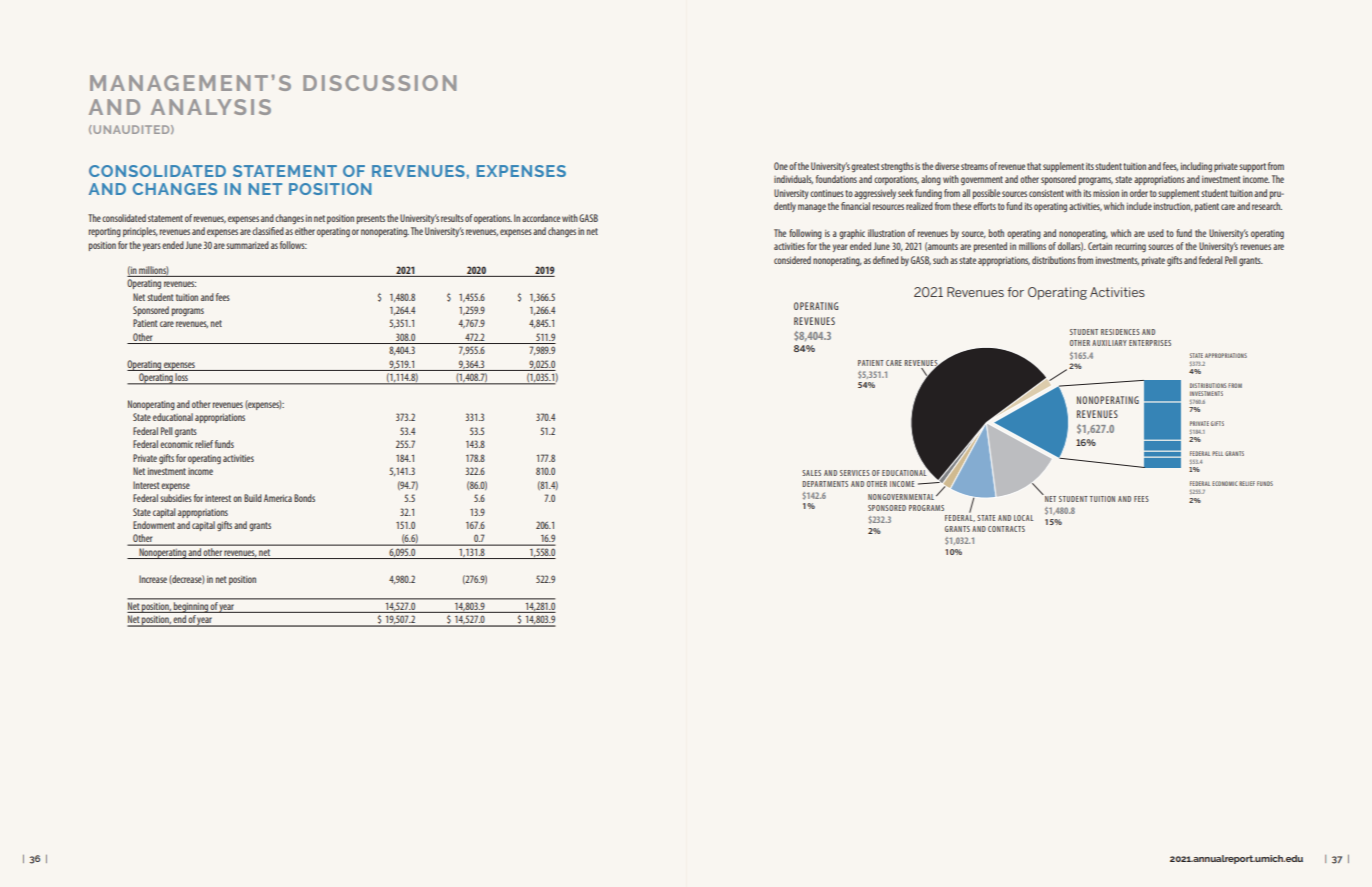  What do you see at coordinates (253, 498) in the page?
I see `Build` at bounding box center [253, 498].
